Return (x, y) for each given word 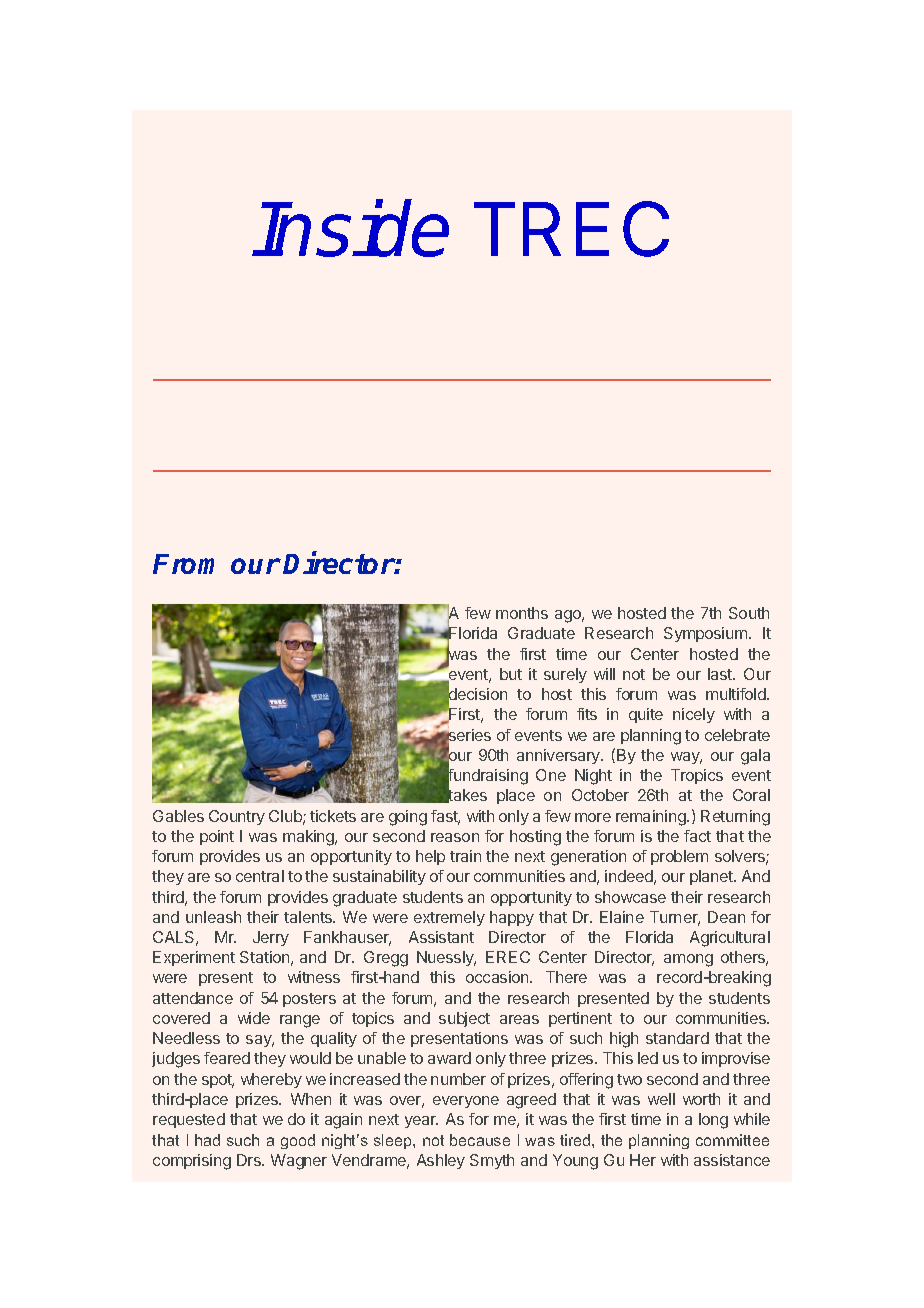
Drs (250, 1160)
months (522, 613)
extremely (449, 918)
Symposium (707, 634)
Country (237, 817)
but (511, 674)
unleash (213, 917)
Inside (352, 228)
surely (565, 675)
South (749, 613)
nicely (694, 715)
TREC (571, 229)
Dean (726, 917)
